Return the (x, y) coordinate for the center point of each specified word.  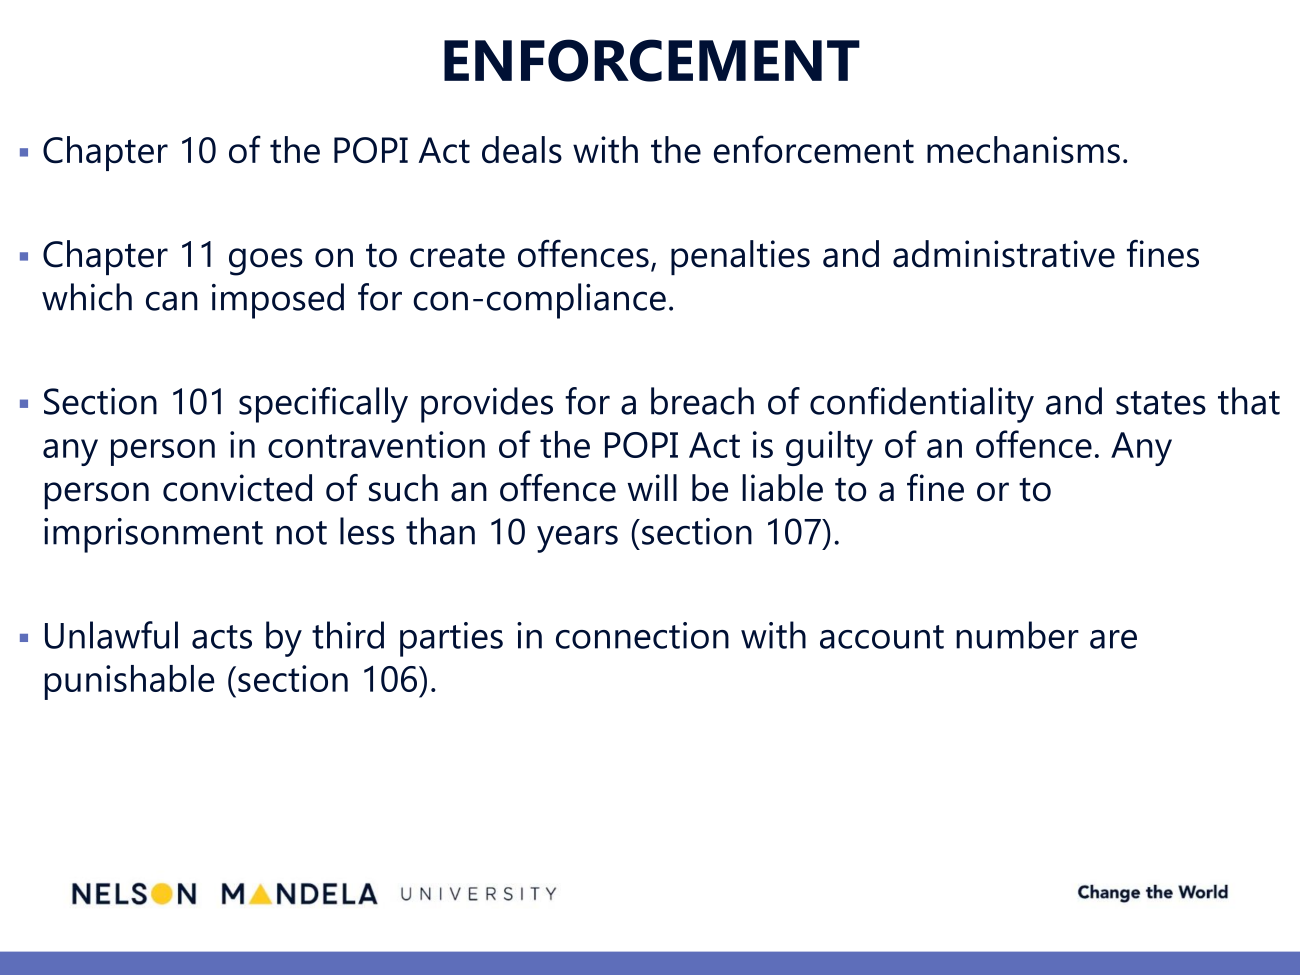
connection (642, 635)
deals (522, 150)
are (1113, 639)
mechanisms (1023, 150)
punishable (129, 682)
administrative (1004, 254)
